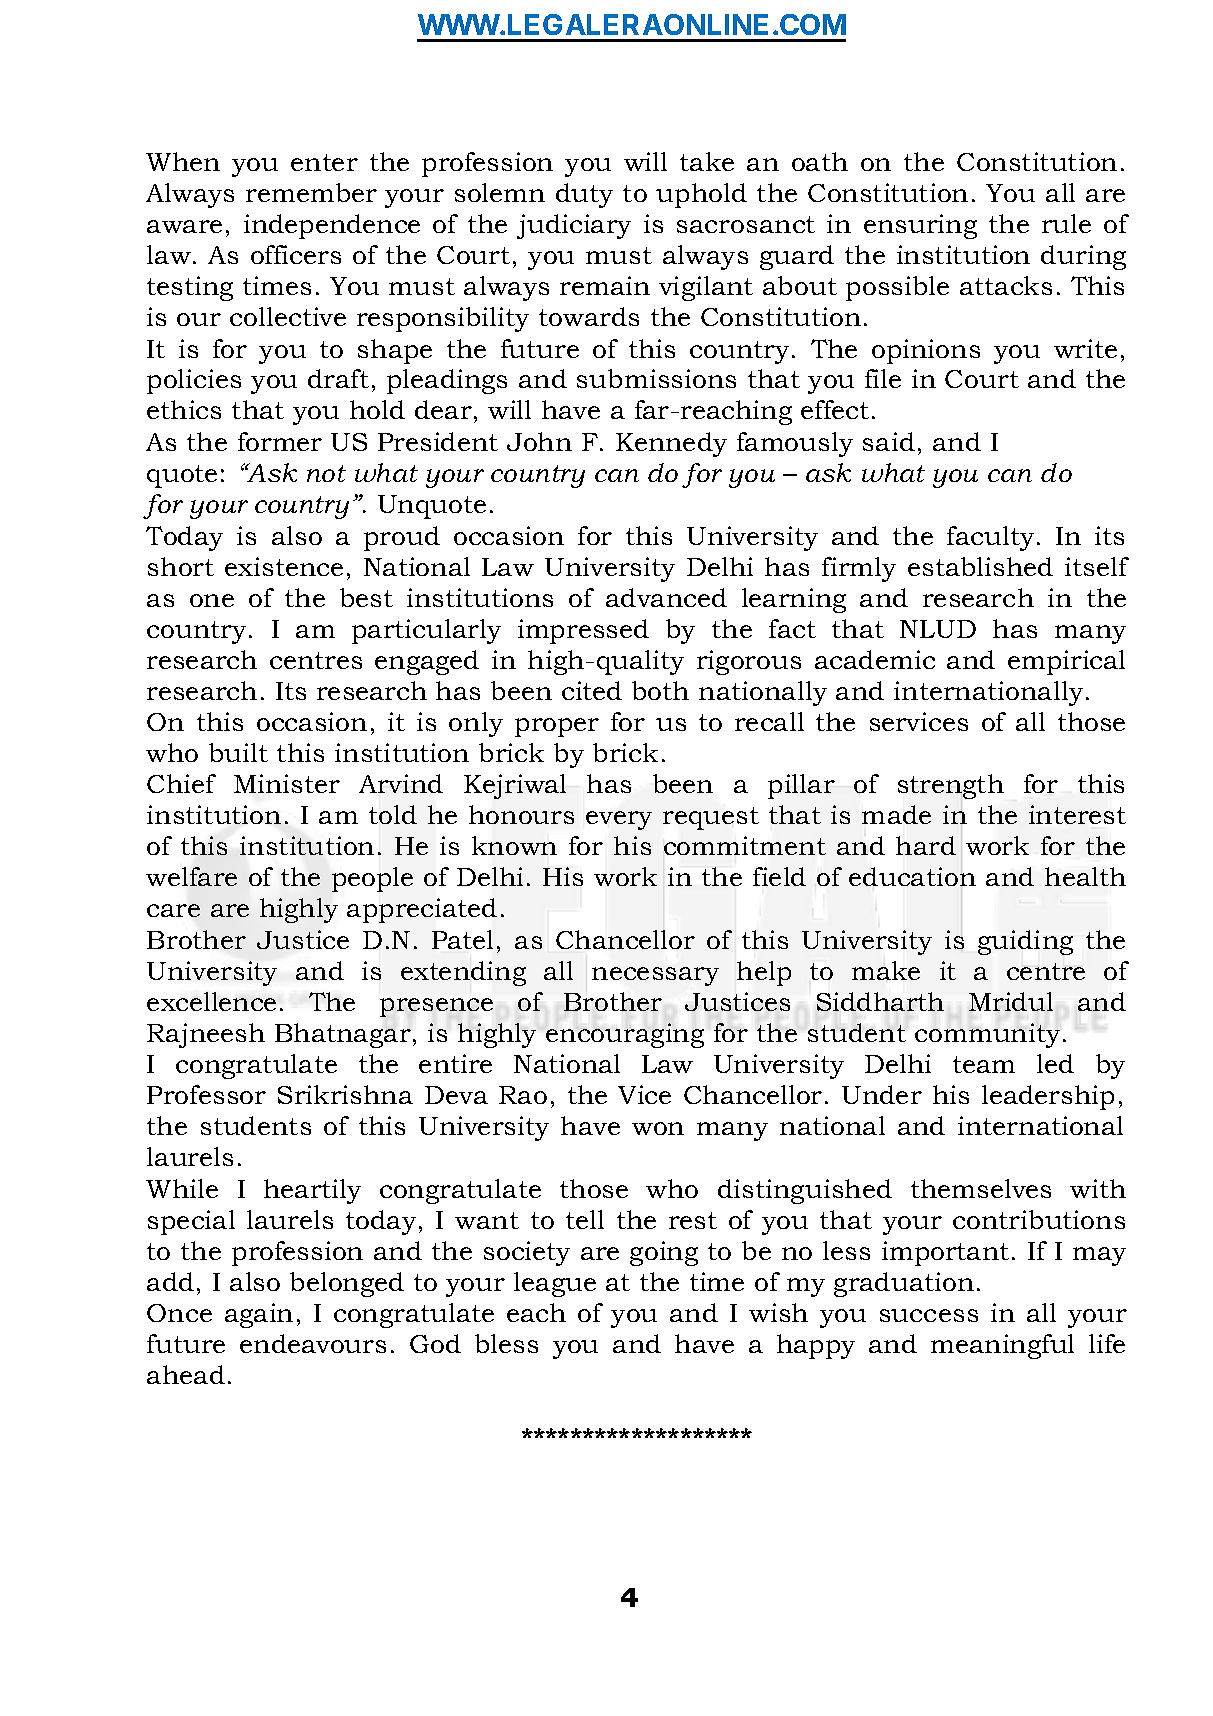 The height and width of the page is (1716, 1213). What do you see at coordinates (555, 1284) in the page?
I see `league` at bounding box center [555, 1284].
